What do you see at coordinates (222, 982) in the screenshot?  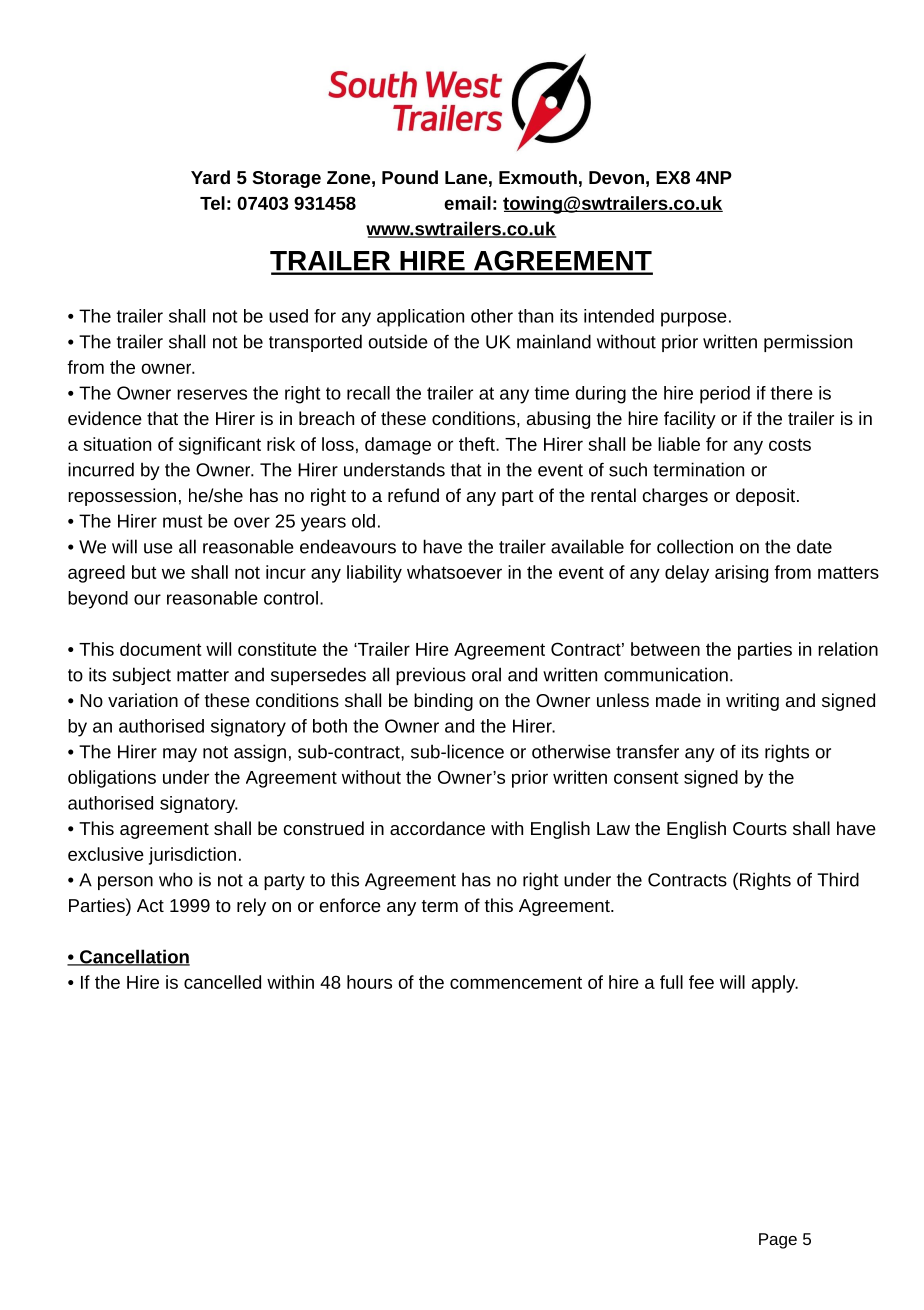 I see `cancelled` at bounding box center [222, 982].
